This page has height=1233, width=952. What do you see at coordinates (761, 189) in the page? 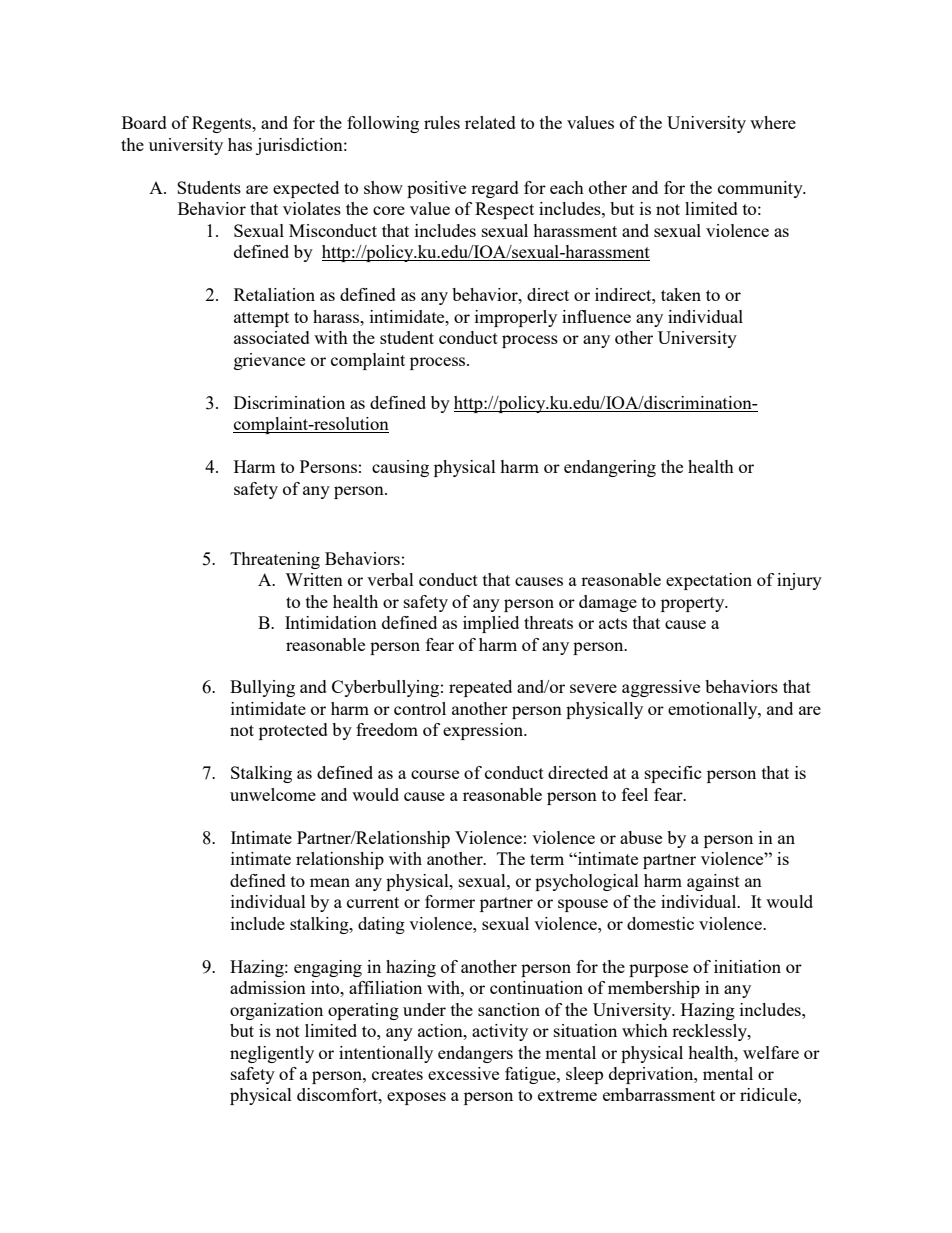
I see `community` at bounding box center [761, 189].
